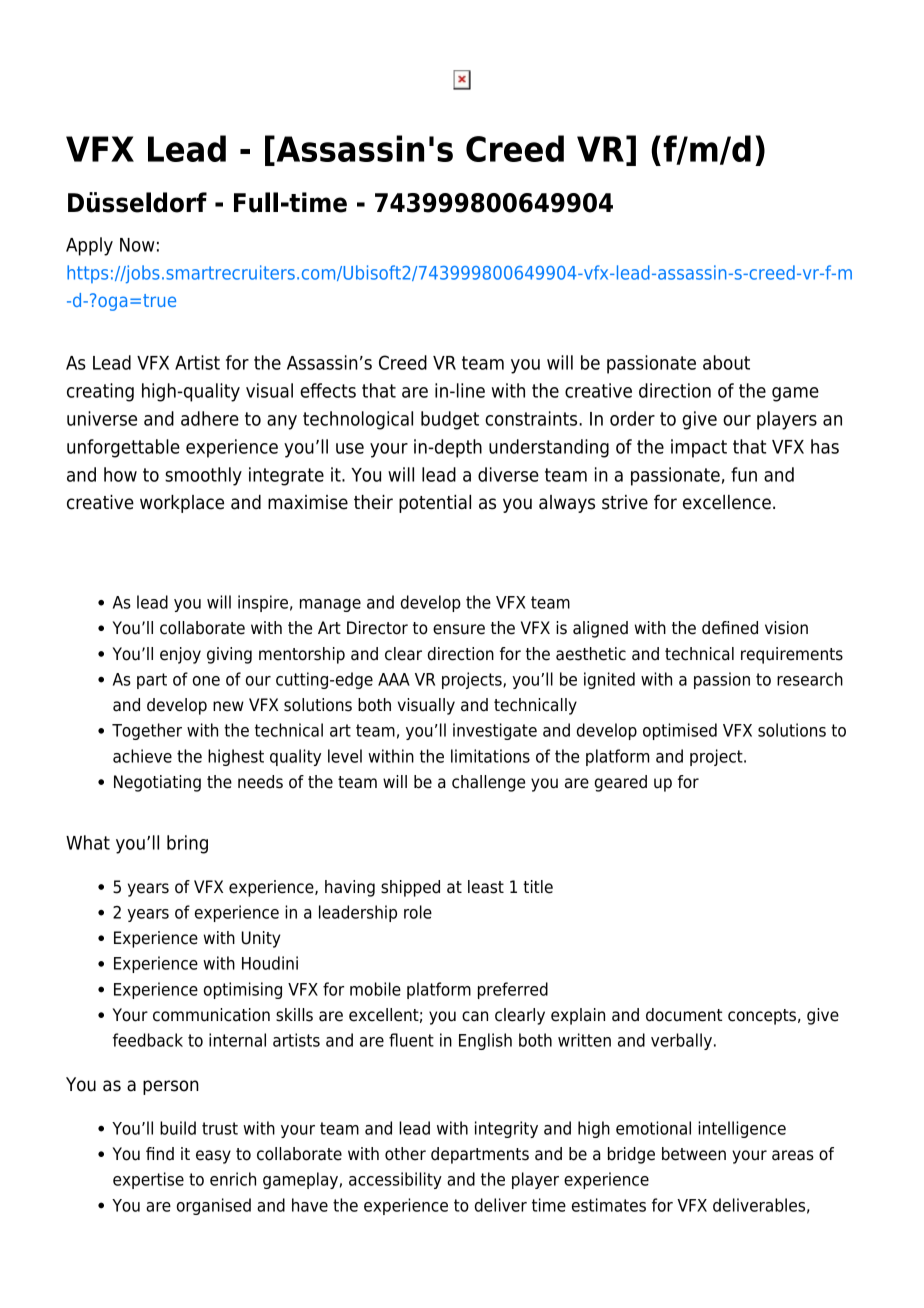 The height and width of the screenshot is (1308, 924). I want to click on about, so click(726, 362).
